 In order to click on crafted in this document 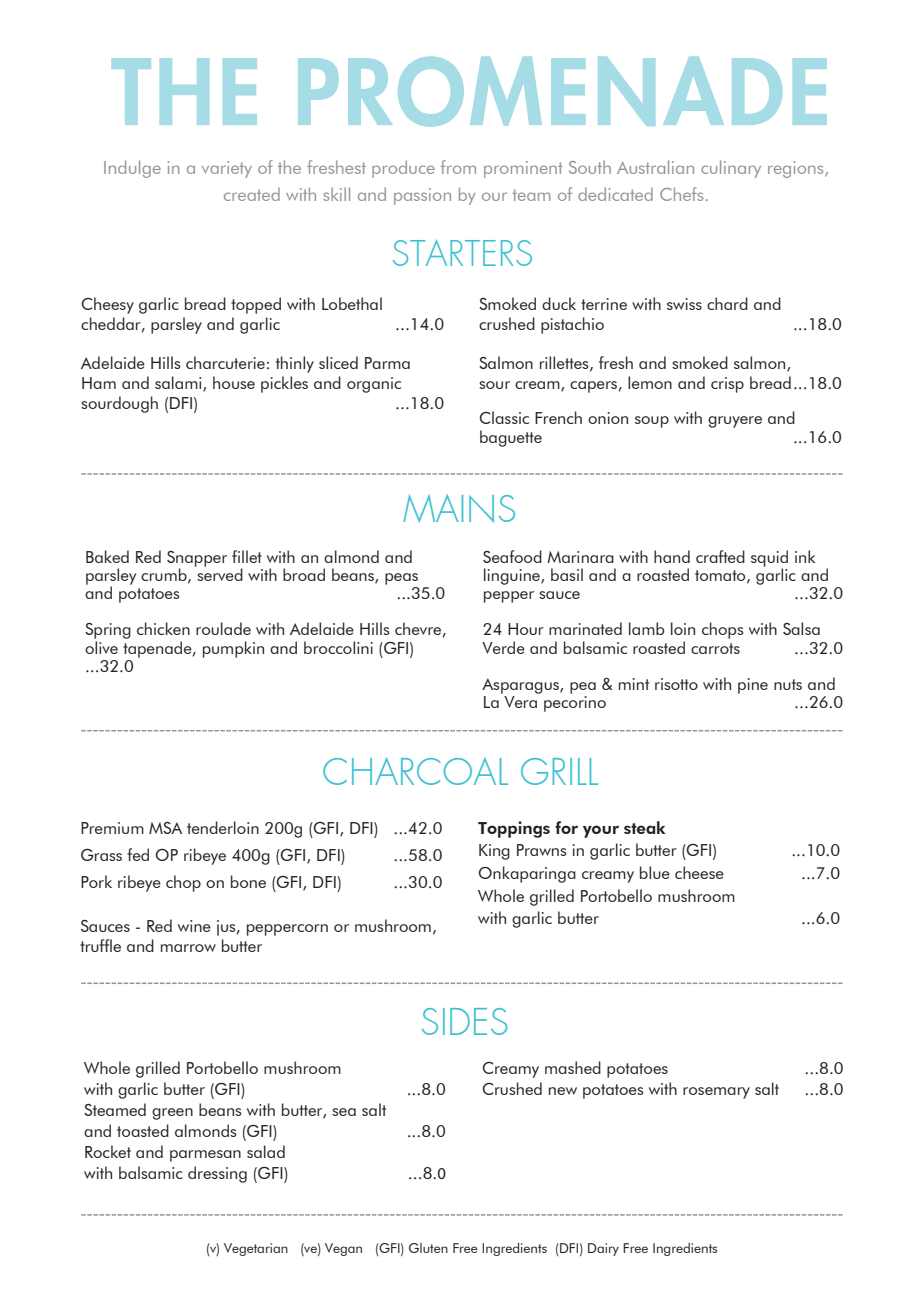, I will do `click(720, 556)`.
